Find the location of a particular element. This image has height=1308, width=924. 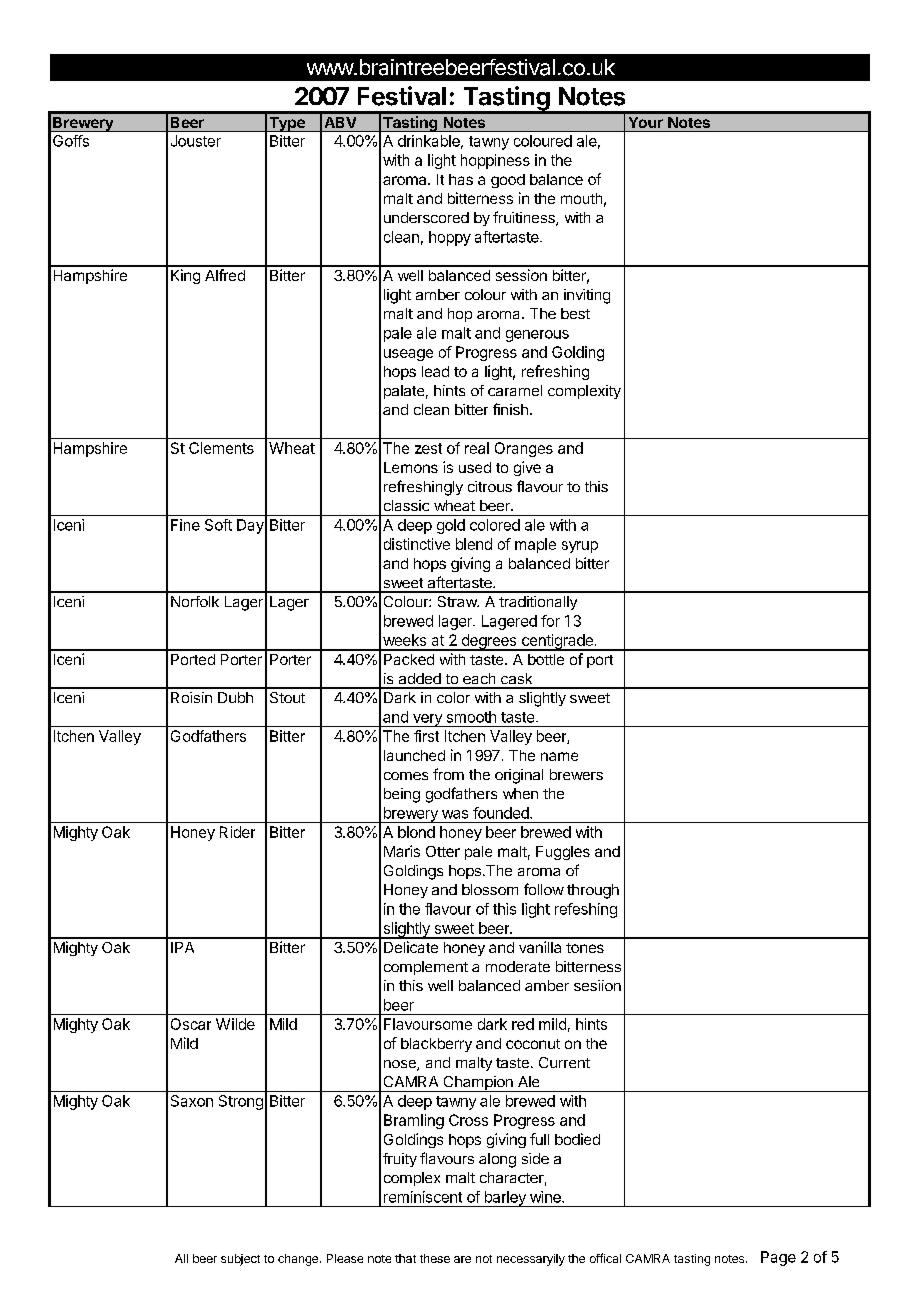

barley is located at coordinates (505, 1199).
